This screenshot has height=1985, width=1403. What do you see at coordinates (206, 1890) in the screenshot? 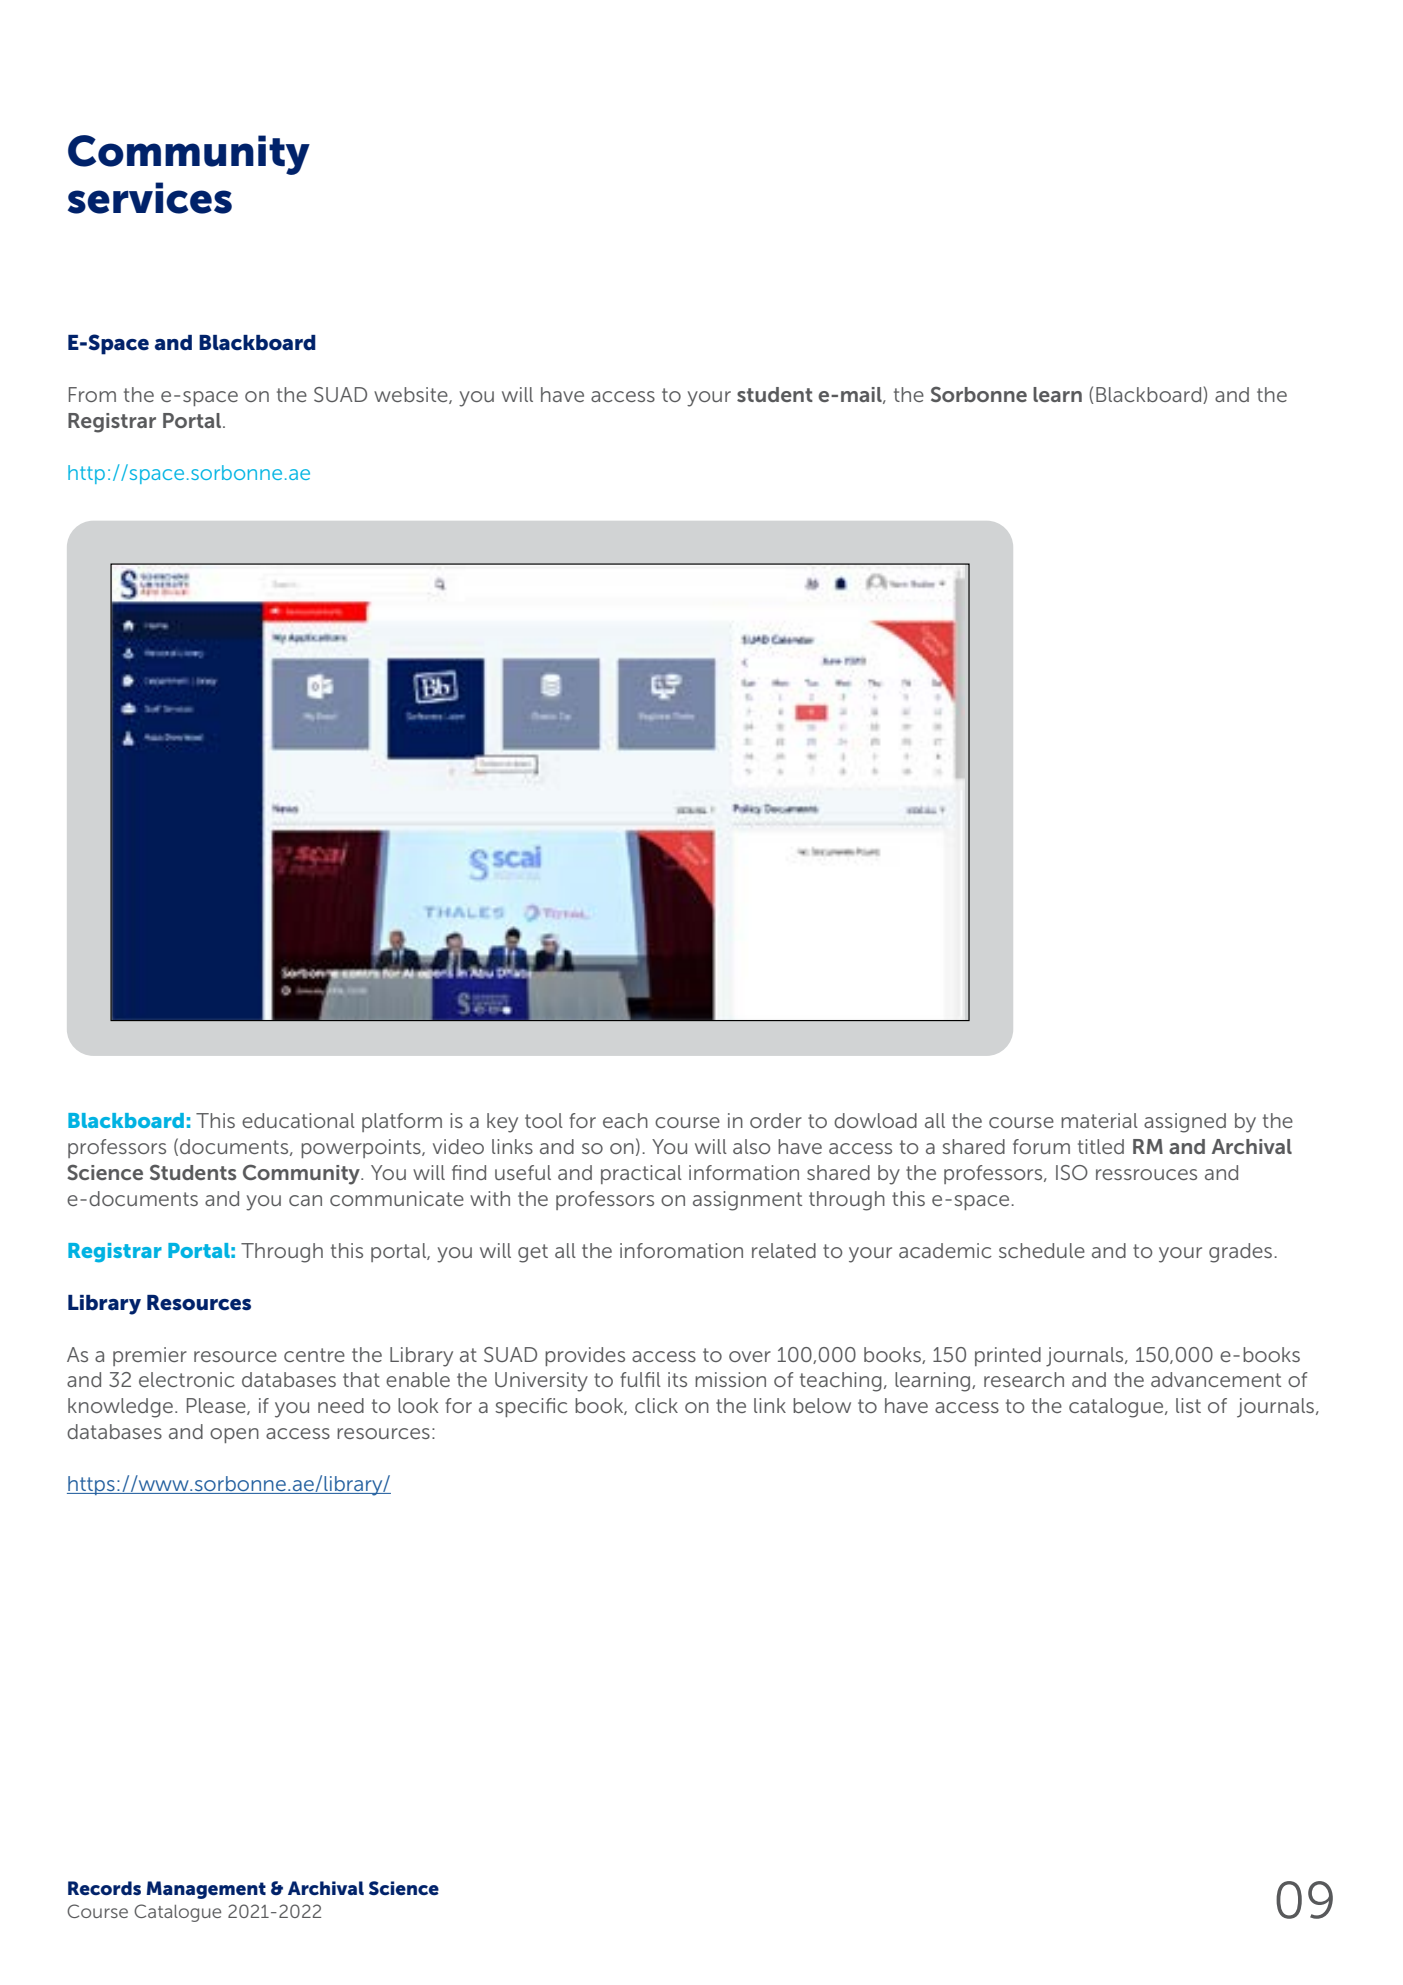
I see `Management` at bounding box center [206, 1890].
